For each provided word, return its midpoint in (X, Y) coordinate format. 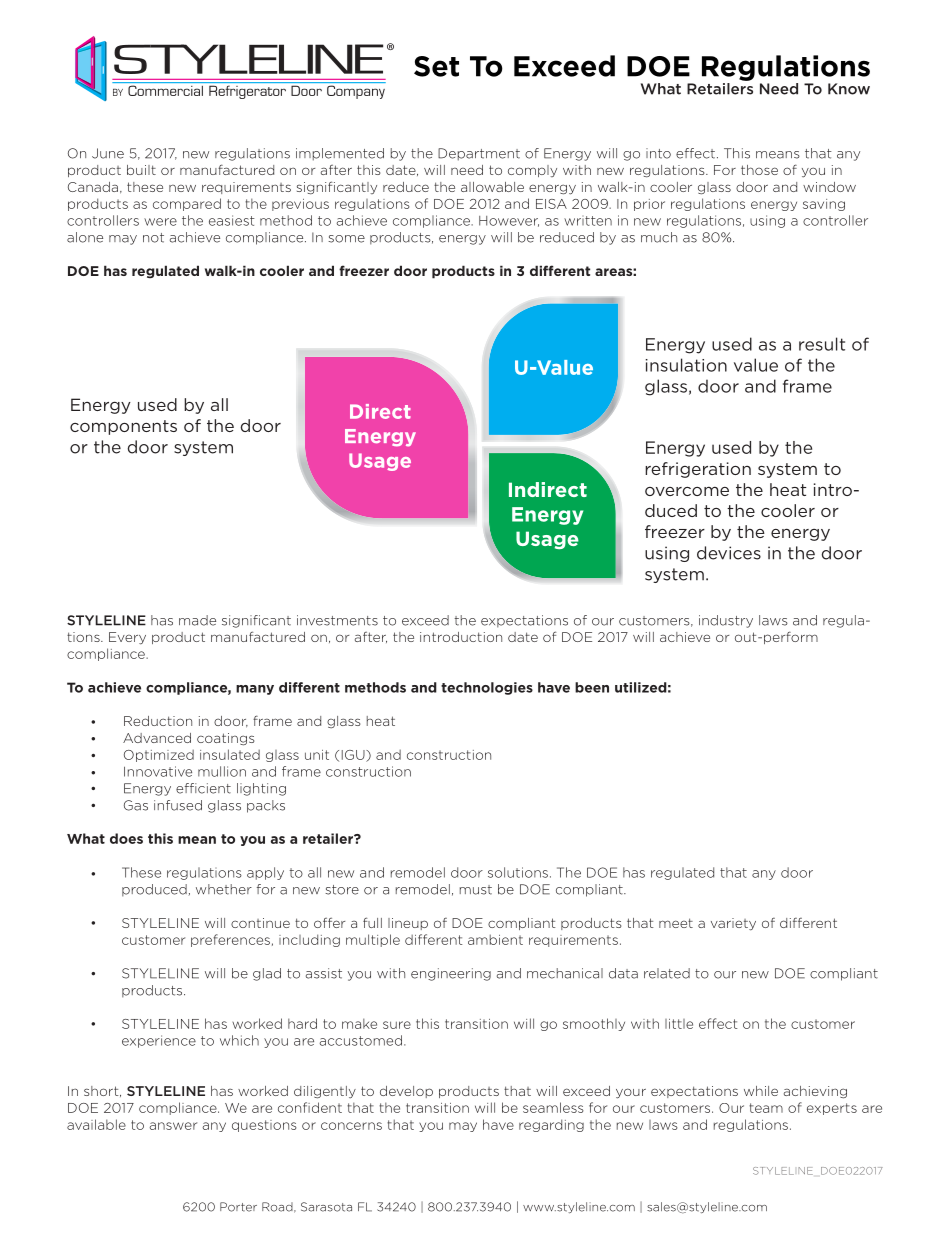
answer (173, 1126)
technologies (487, 688)
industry (726, 621)
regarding (551, 1125)
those (759, 170)
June (108, 153)
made (197, 620)
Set (436, 66)
